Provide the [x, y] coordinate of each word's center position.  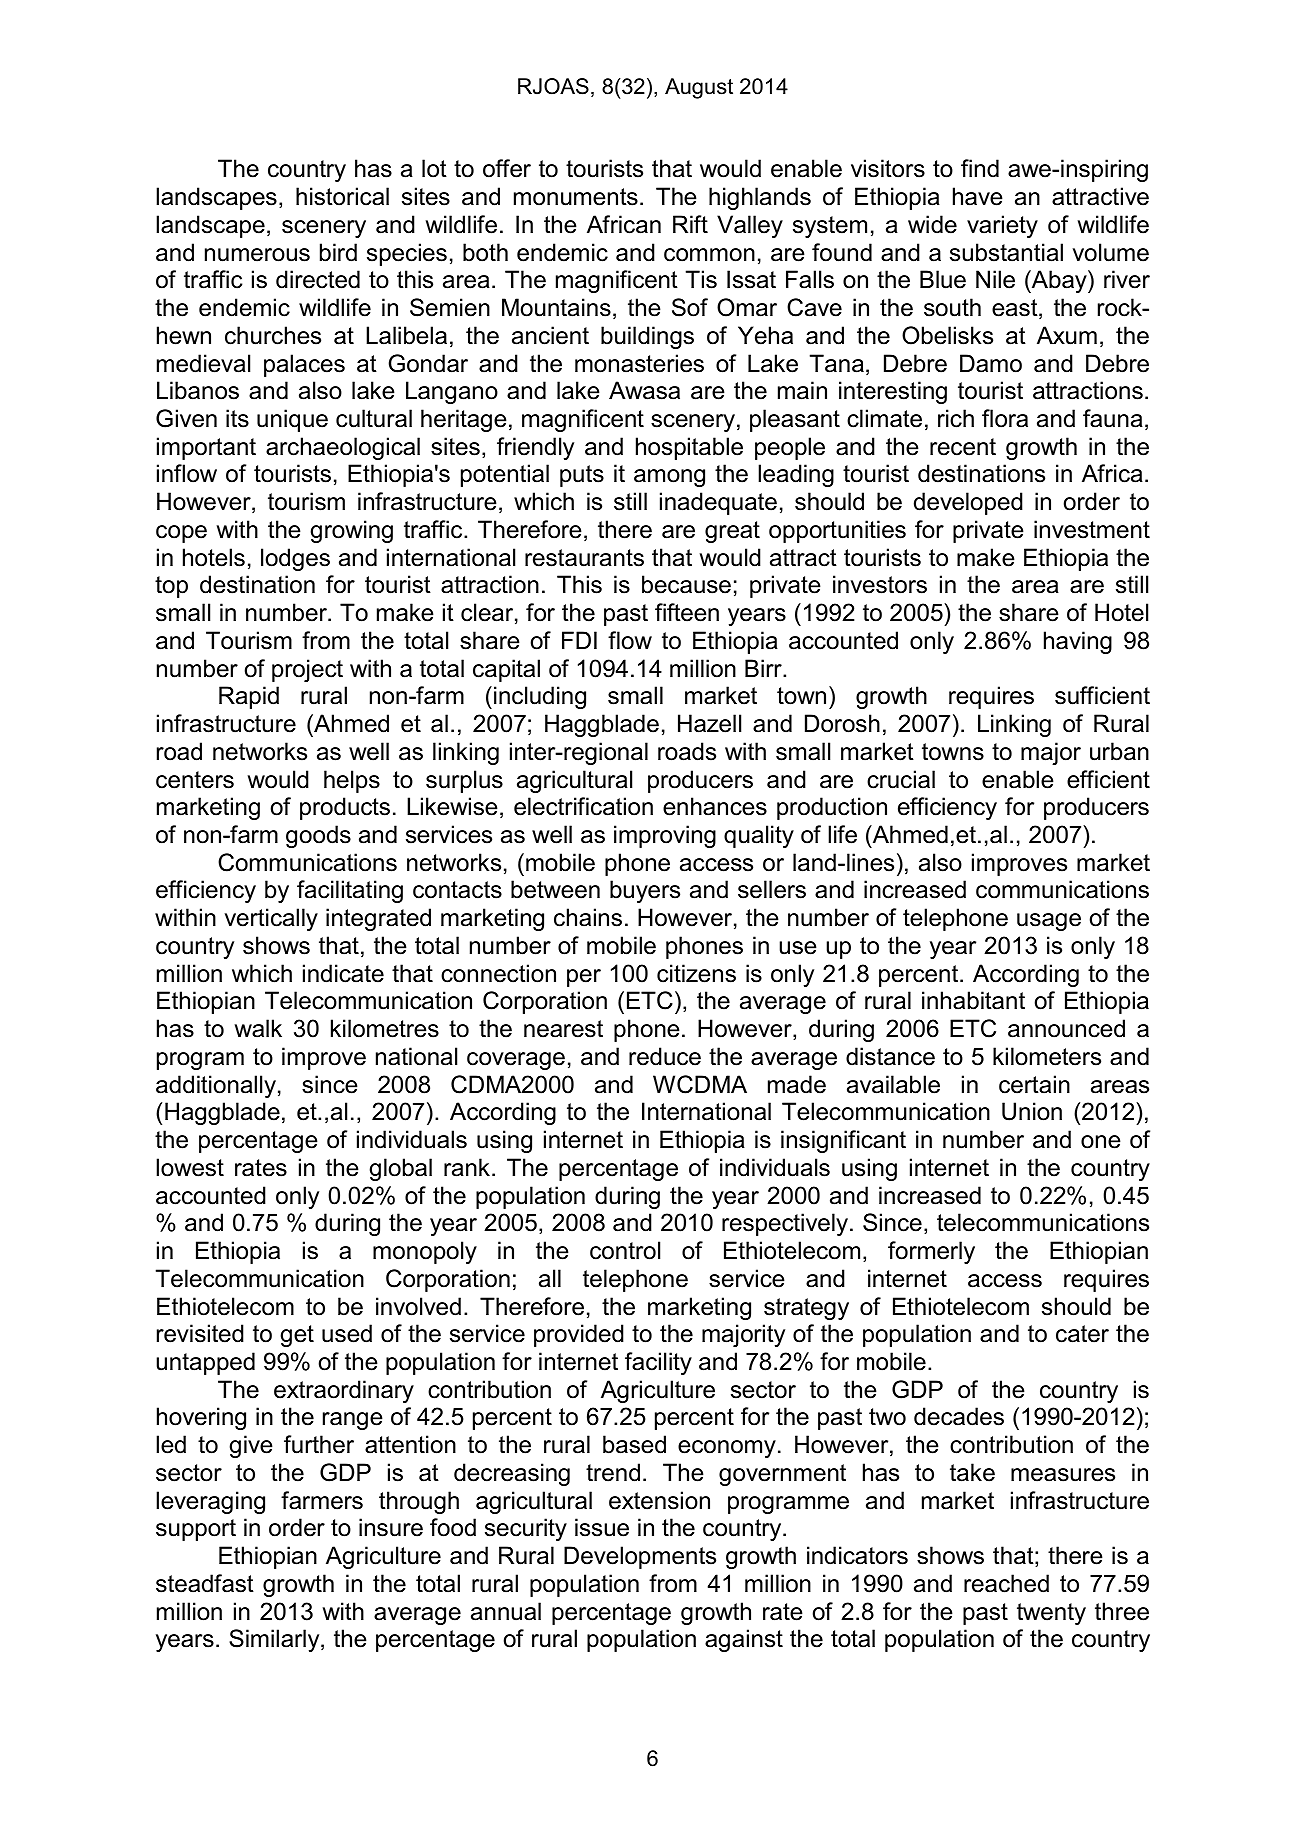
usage [1049, 922]
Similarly [275, 1640]
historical [342, 196]
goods [318, 836]
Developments [640, 1557]
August [699, 88]
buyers [645, 891]
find [980, 168]
